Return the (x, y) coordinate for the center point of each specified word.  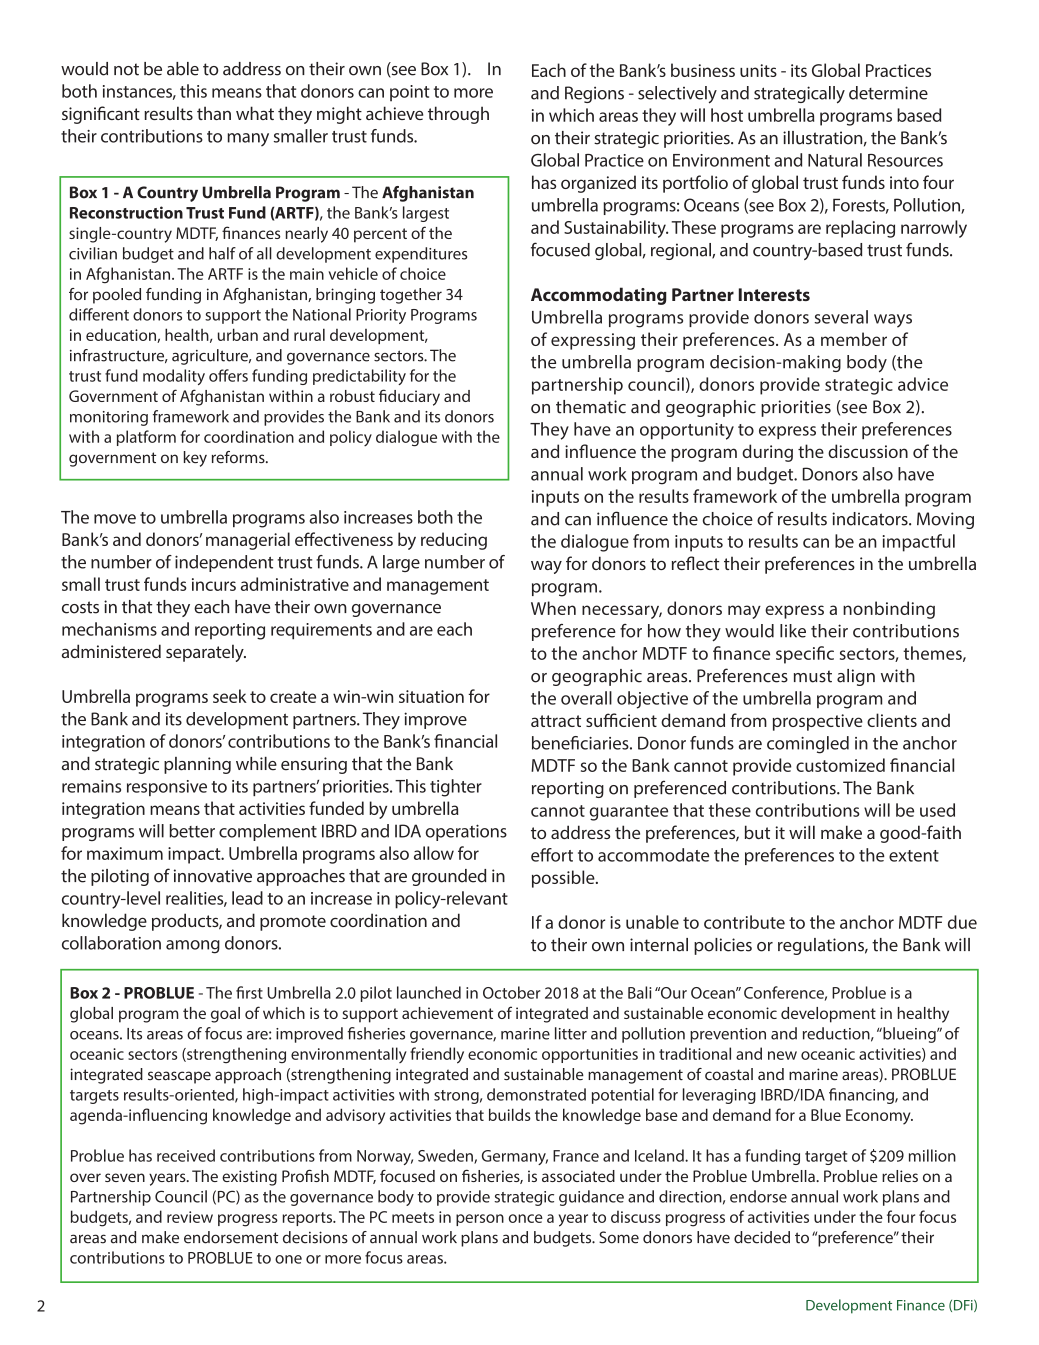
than (214, 113)
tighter (456, 788)
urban (238, 334)
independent (224, 563)
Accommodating (599, 296)
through (458, 115)
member (854, 339)
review (190, 1217)
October (512, 992)
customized (840, 765)
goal (225, 1015)
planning (197, 765)
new (782, 1055)
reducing (454, 541)
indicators (871, 519)
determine (888, 93)
